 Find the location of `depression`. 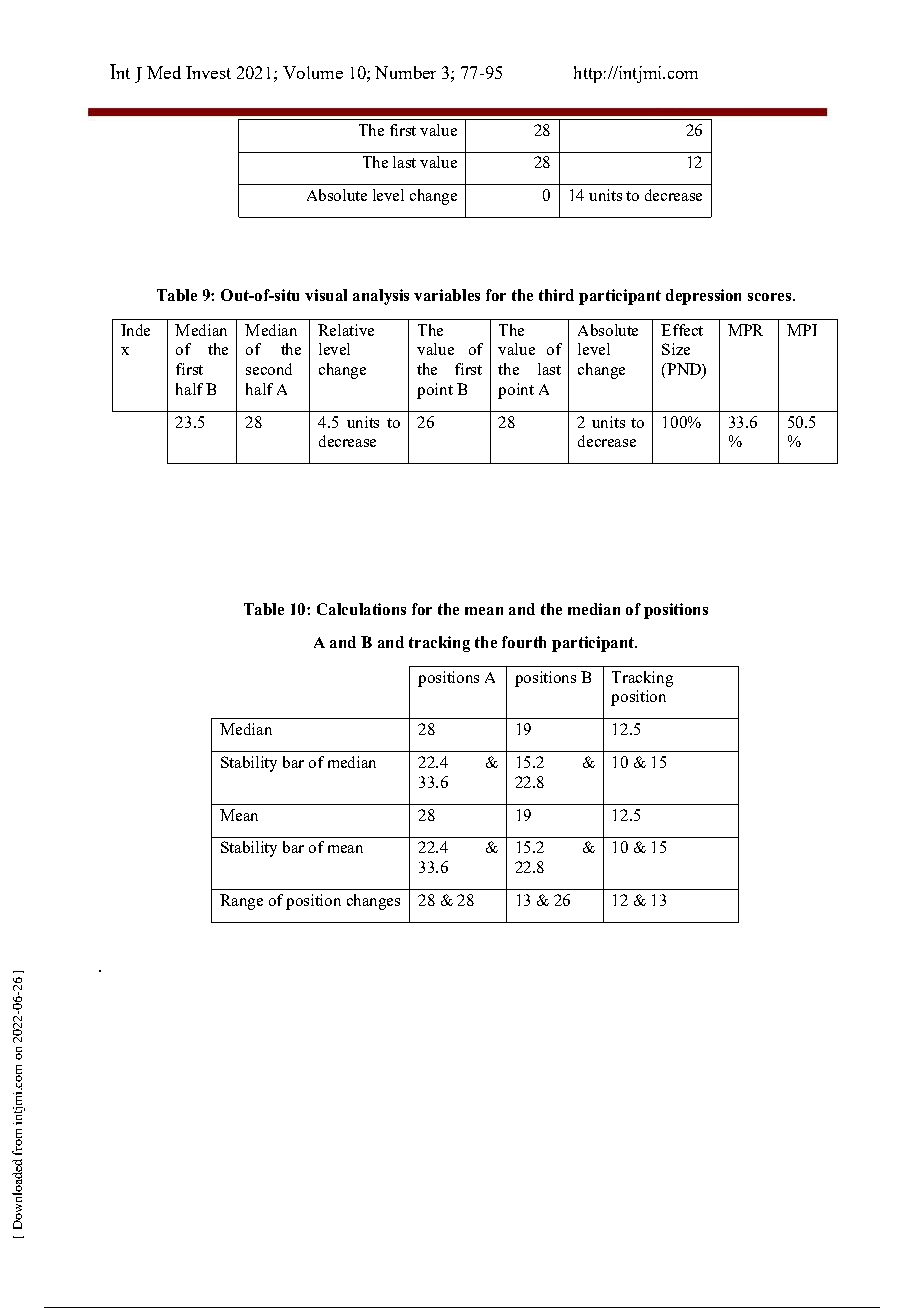

depression is located at coordinates (703, 297).
